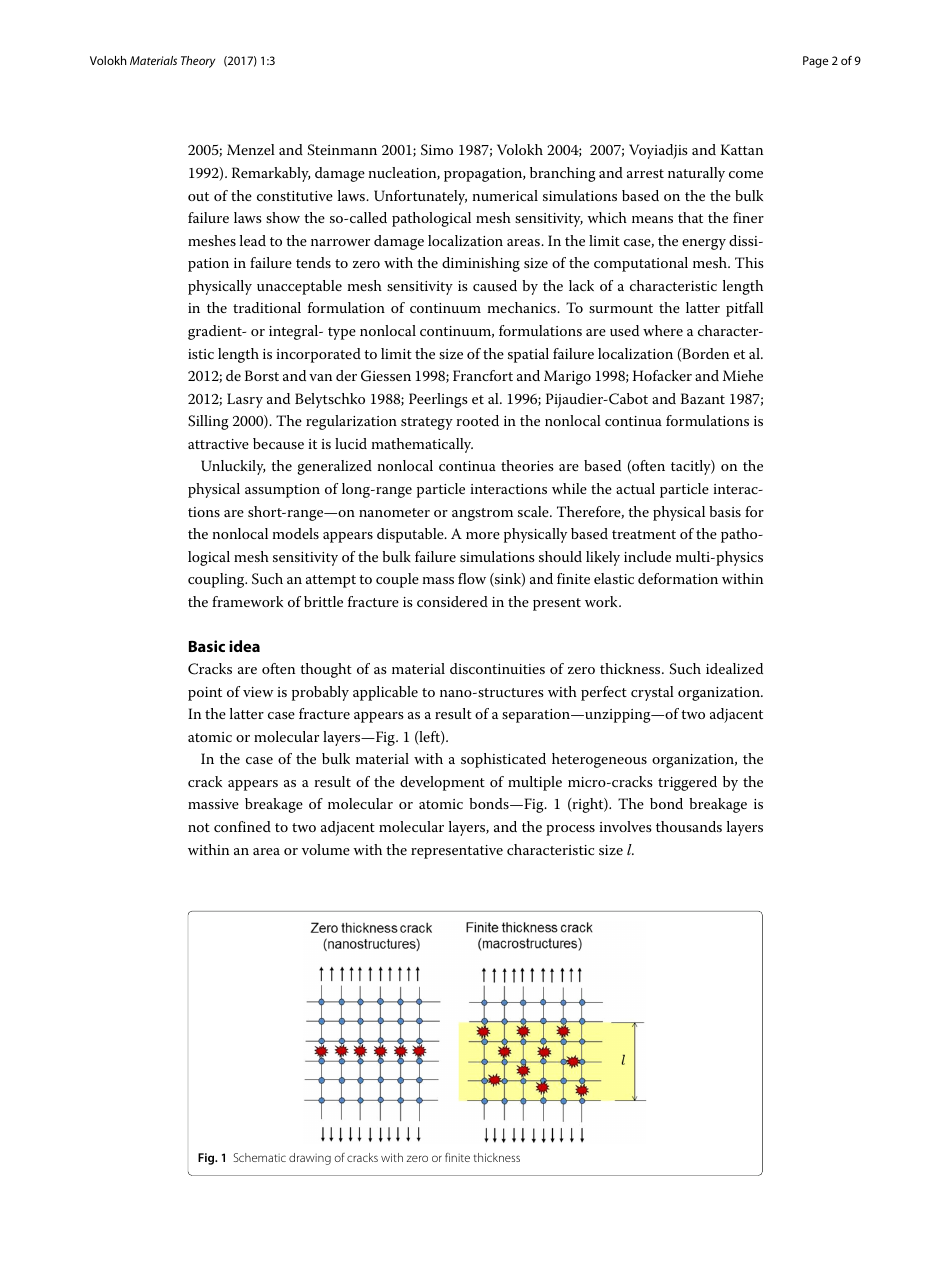 This page has width=952, height=1271. I want to click on flow, so click(472, 578).
